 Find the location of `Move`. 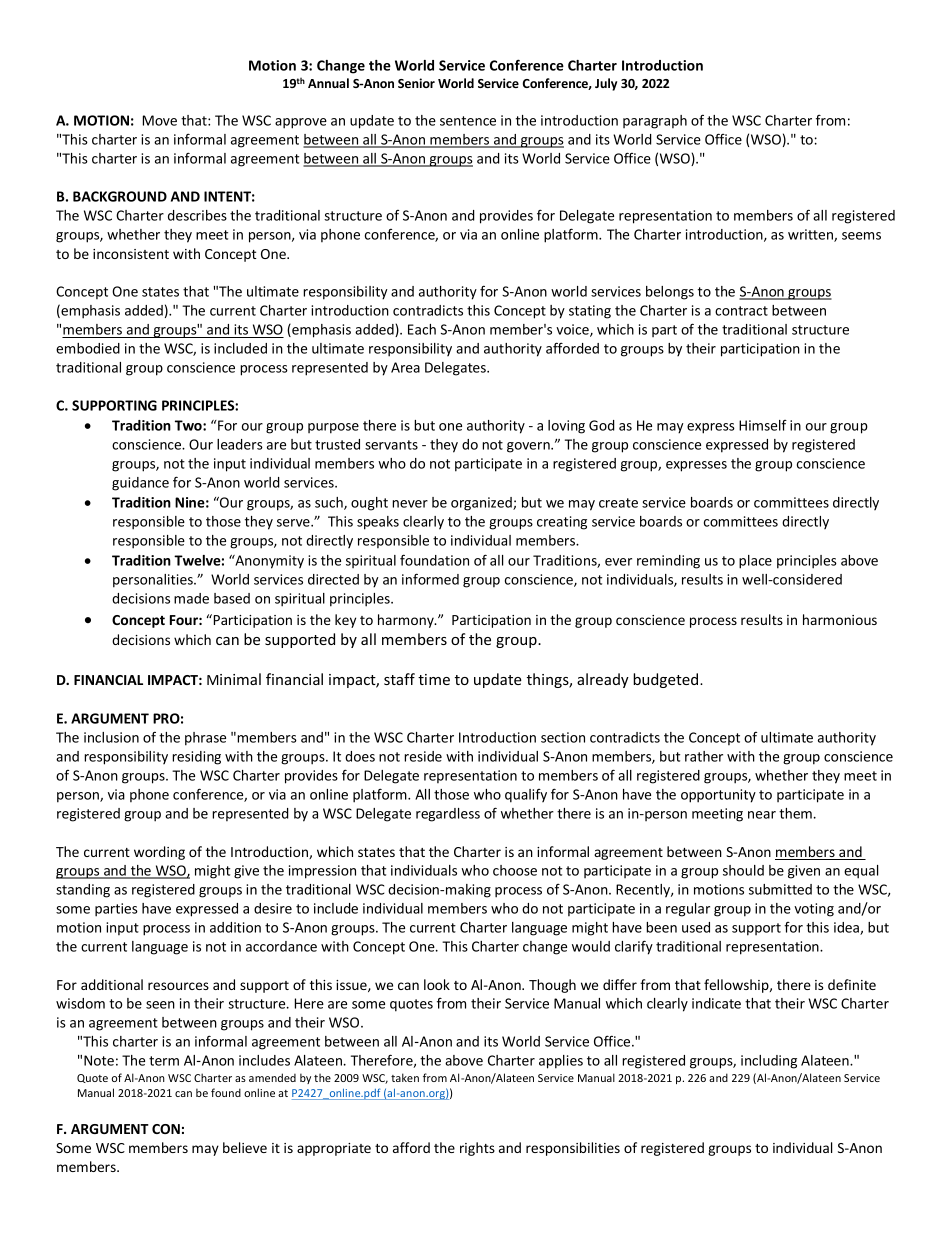

Move is located at coordinates (160, 120).
